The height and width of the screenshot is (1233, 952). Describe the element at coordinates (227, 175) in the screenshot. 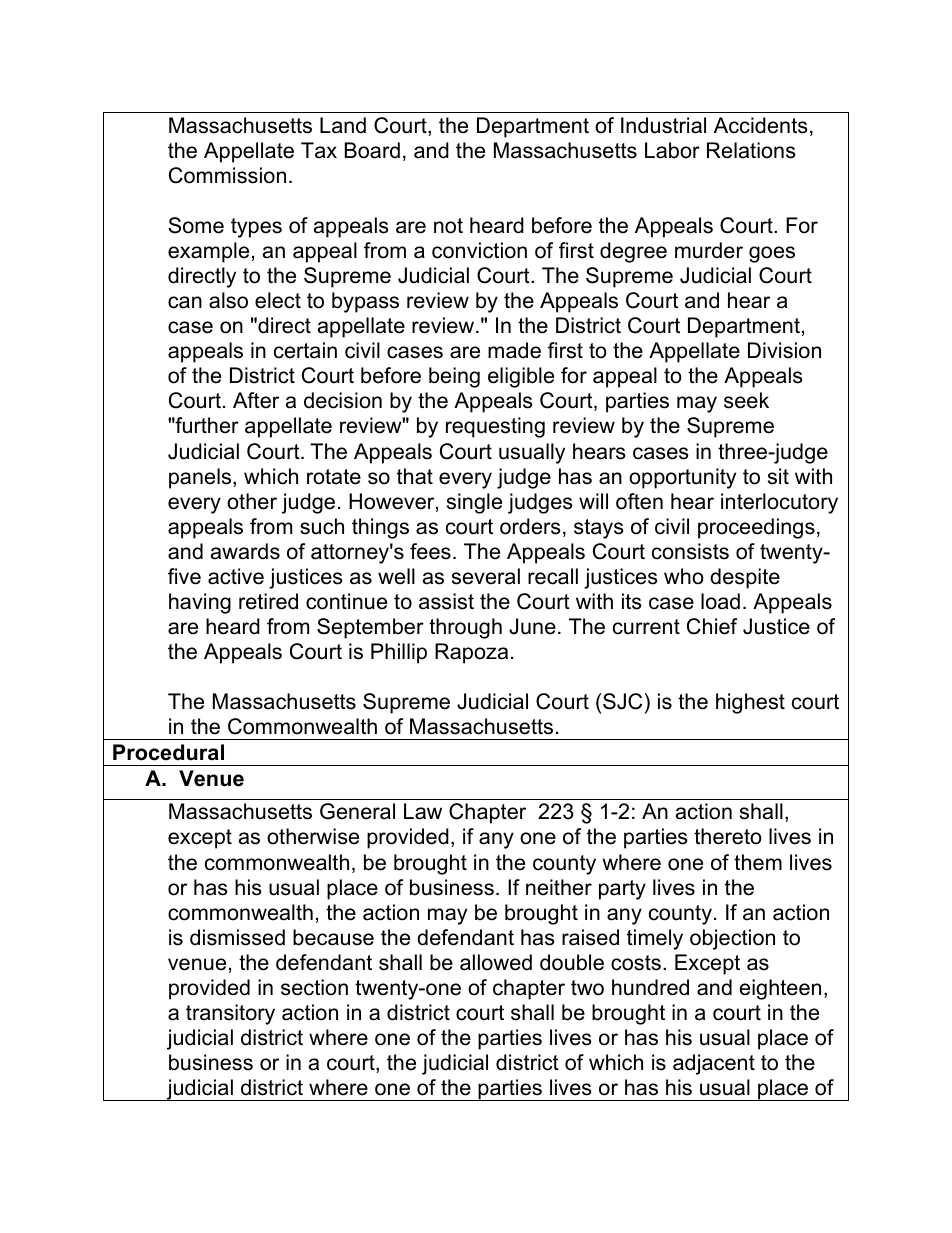

I see `Commission` at that location.
